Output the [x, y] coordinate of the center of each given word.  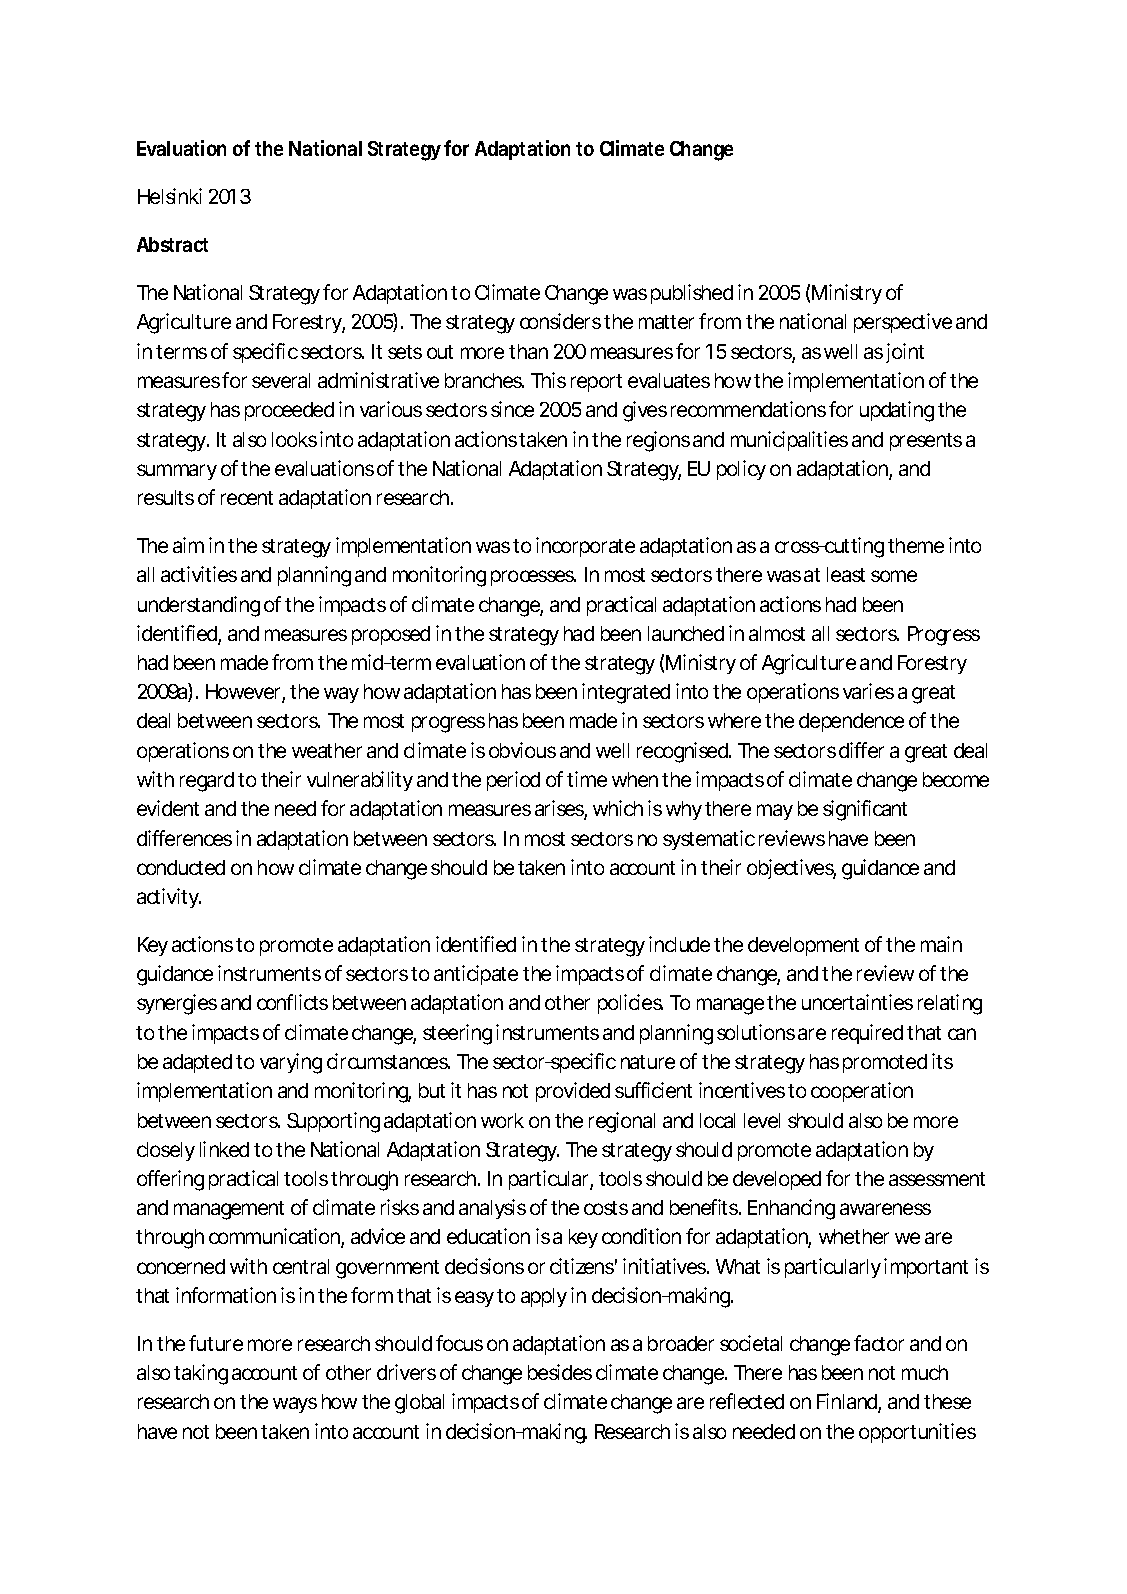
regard [207, 782]
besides [560, 1372]
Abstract [172, 244]
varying [291, 1063]
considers [560, 321]
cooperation [862, 1092]
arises [561, 809]
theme [916, 545]
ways [295, 1405]
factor [879, 1343]
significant [865, 810]
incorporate [585, 547]
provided [573, 1092]
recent [247, 498]
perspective [903, 323]
